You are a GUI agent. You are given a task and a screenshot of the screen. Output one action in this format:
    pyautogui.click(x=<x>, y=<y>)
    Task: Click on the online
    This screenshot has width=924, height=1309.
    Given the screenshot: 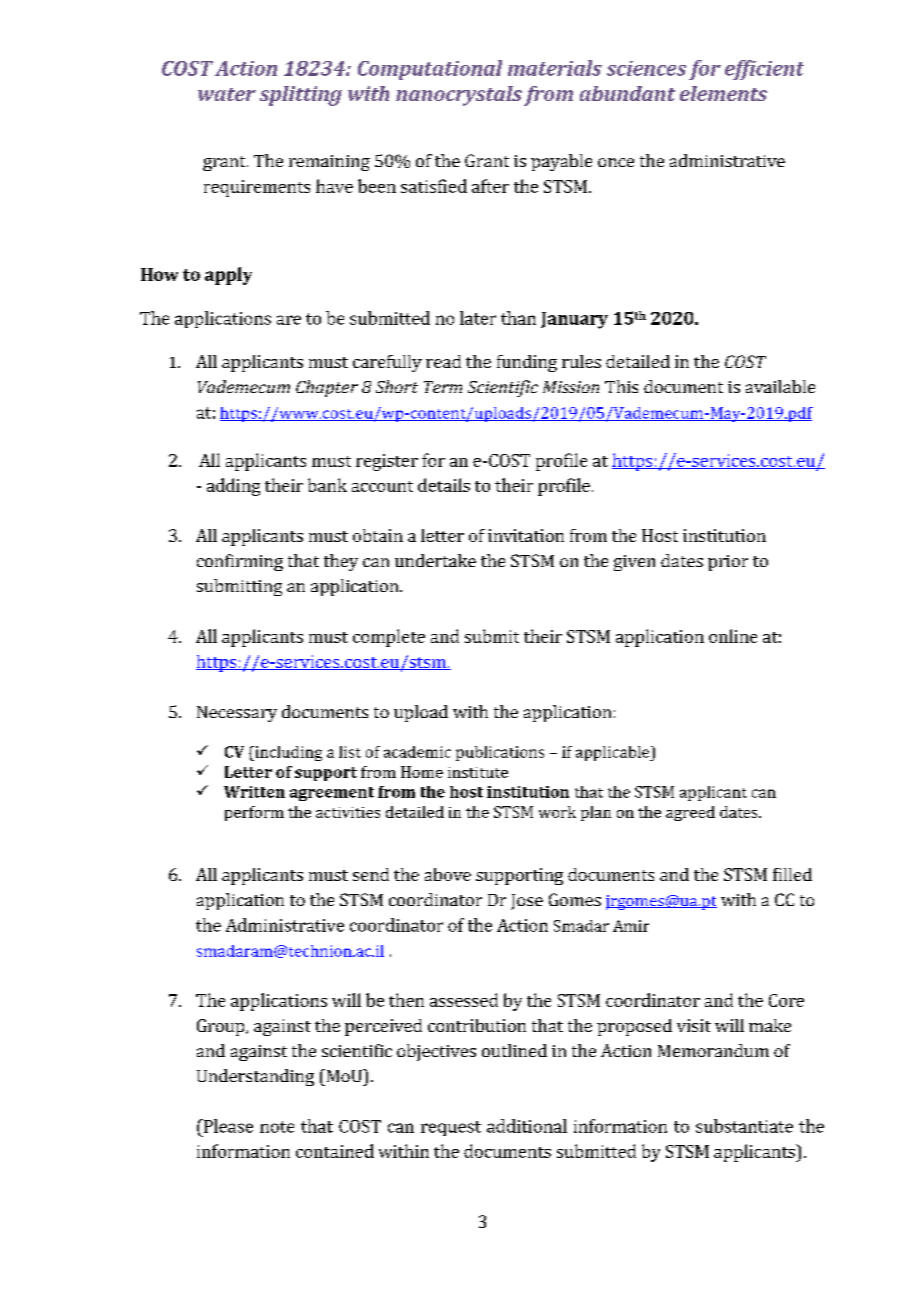 What is the action you would take?
    pyautogui.click(x=733, y=636)
